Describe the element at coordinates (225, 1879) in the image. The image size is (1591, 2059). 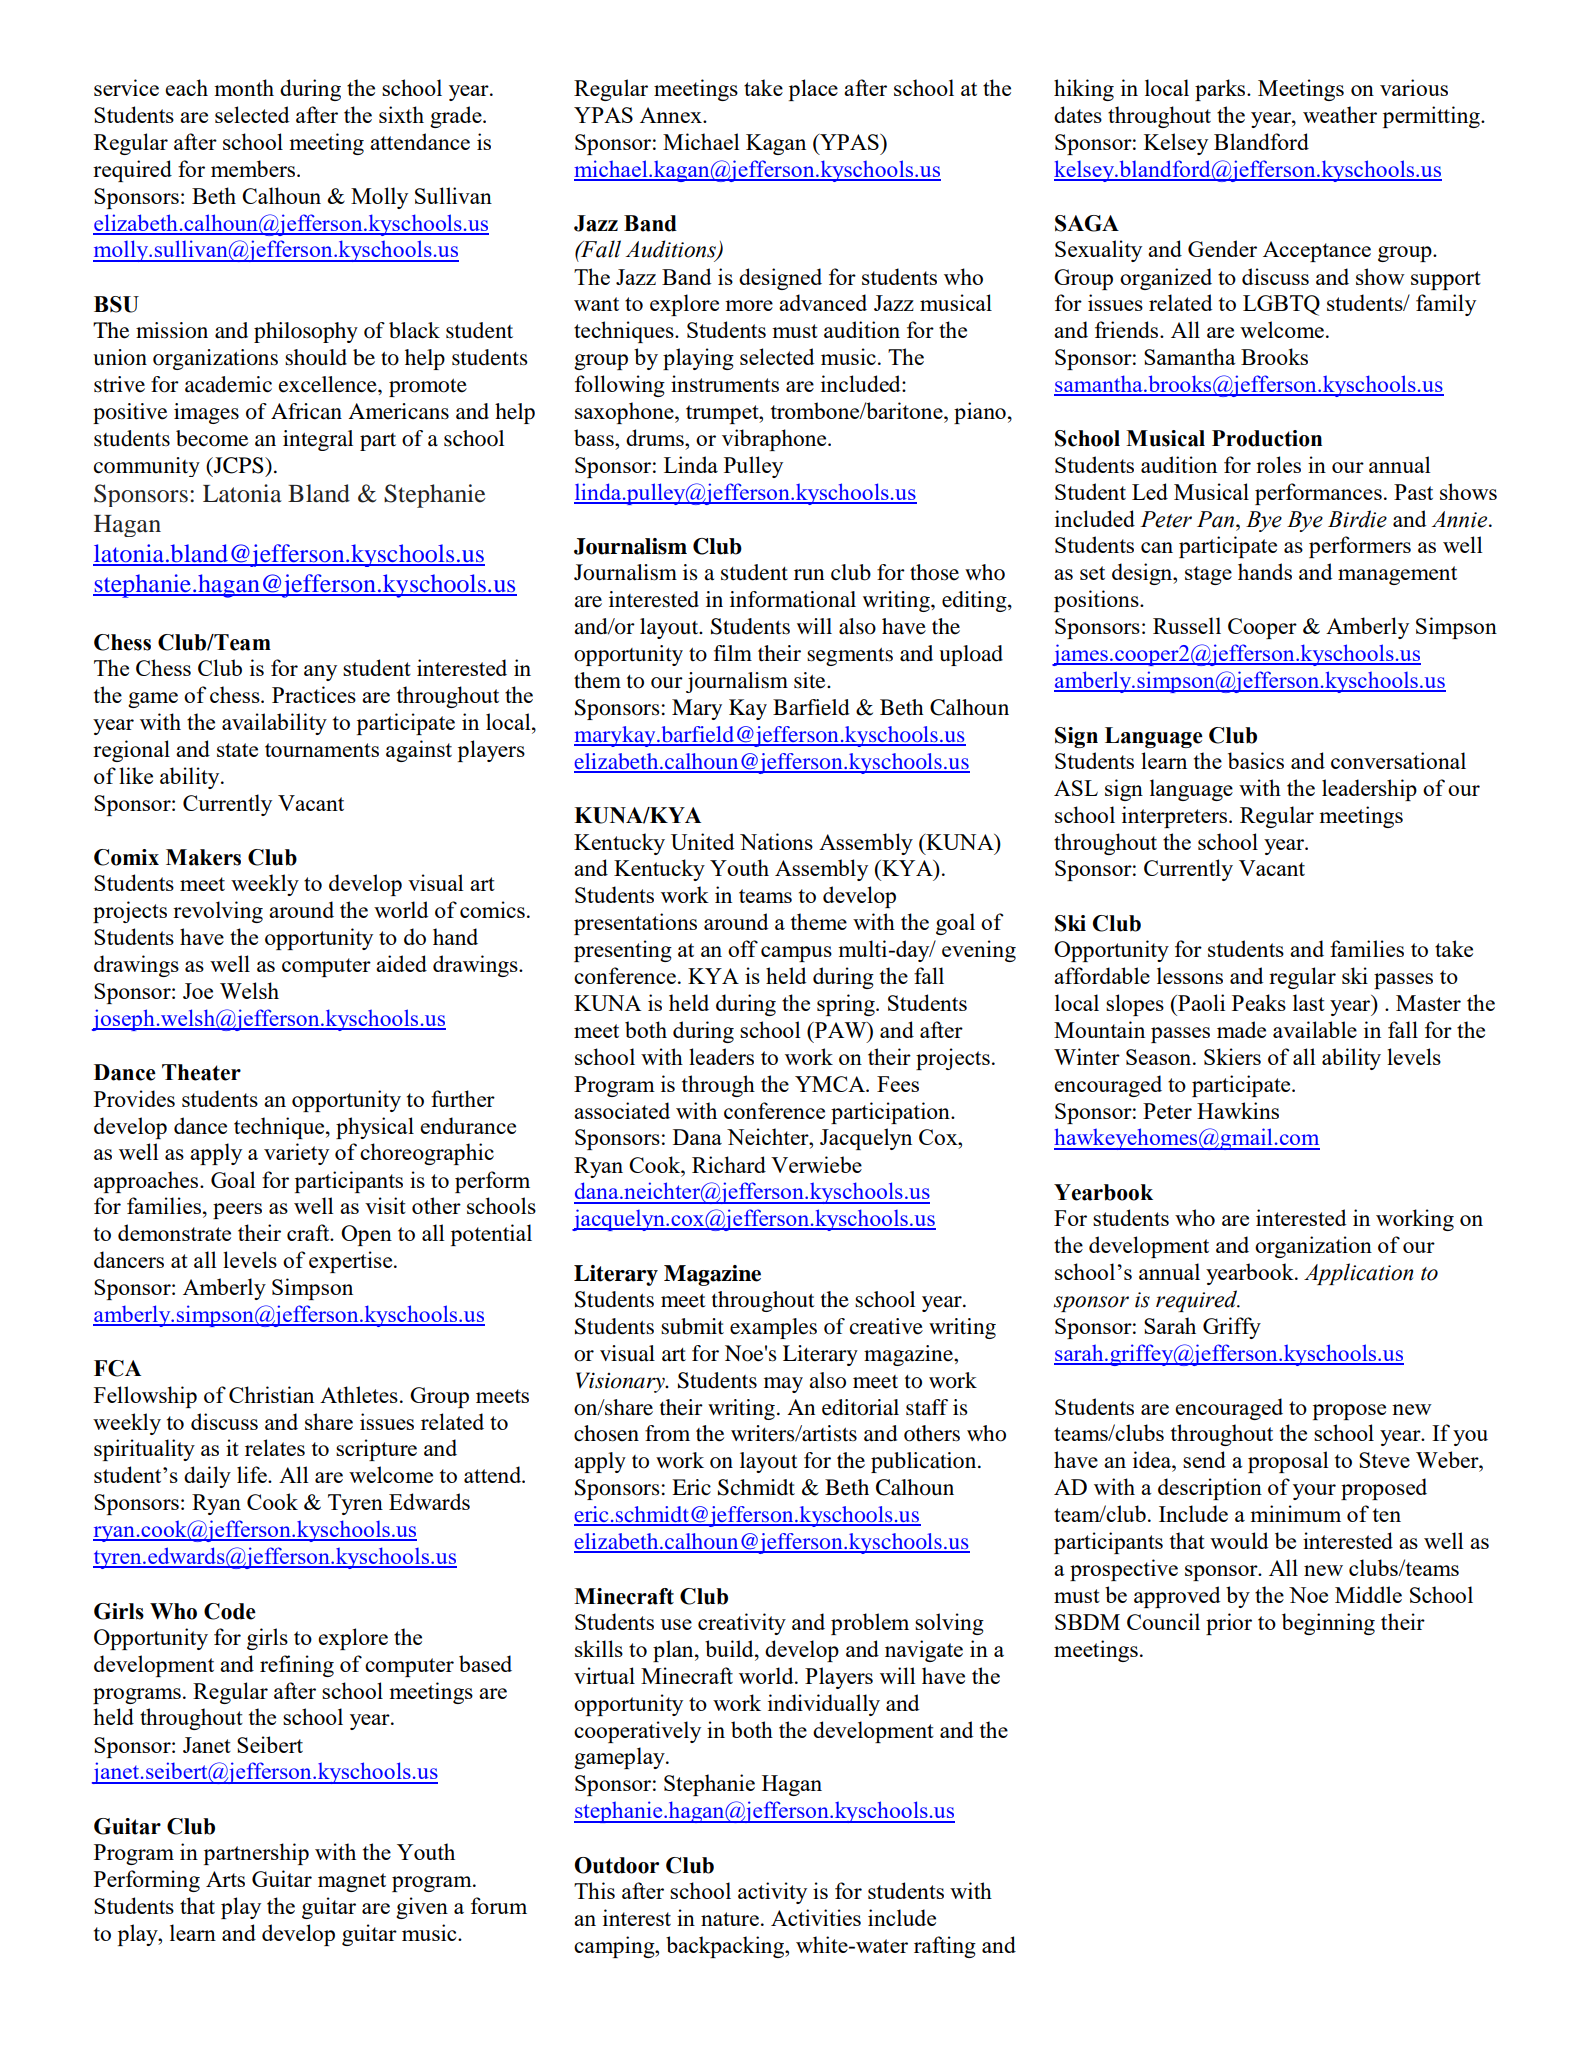
I see `Arts` at that location.
